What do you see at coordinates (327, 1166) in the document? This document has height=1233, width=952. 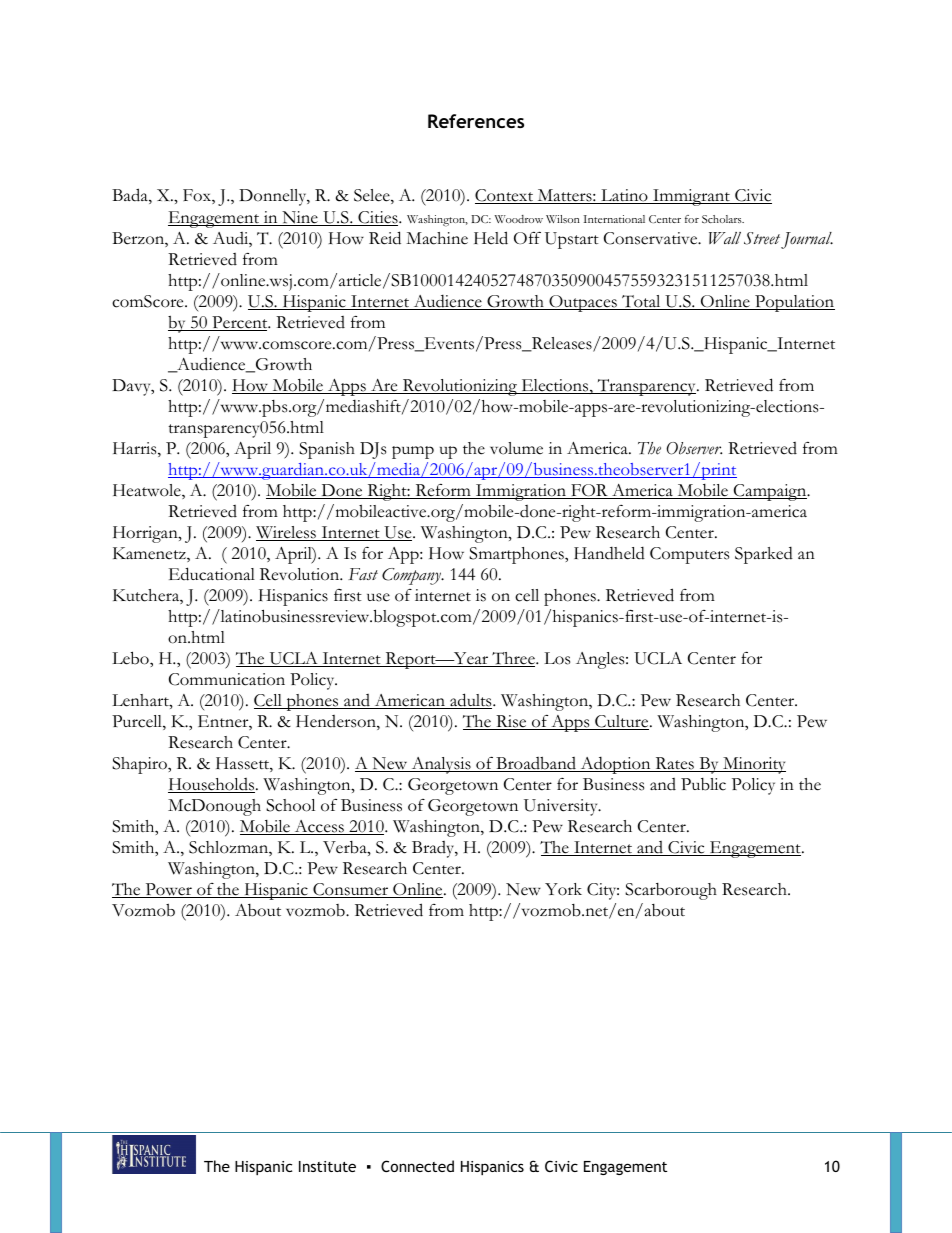 I see `Institute` at bounding box center [327, 1166].
